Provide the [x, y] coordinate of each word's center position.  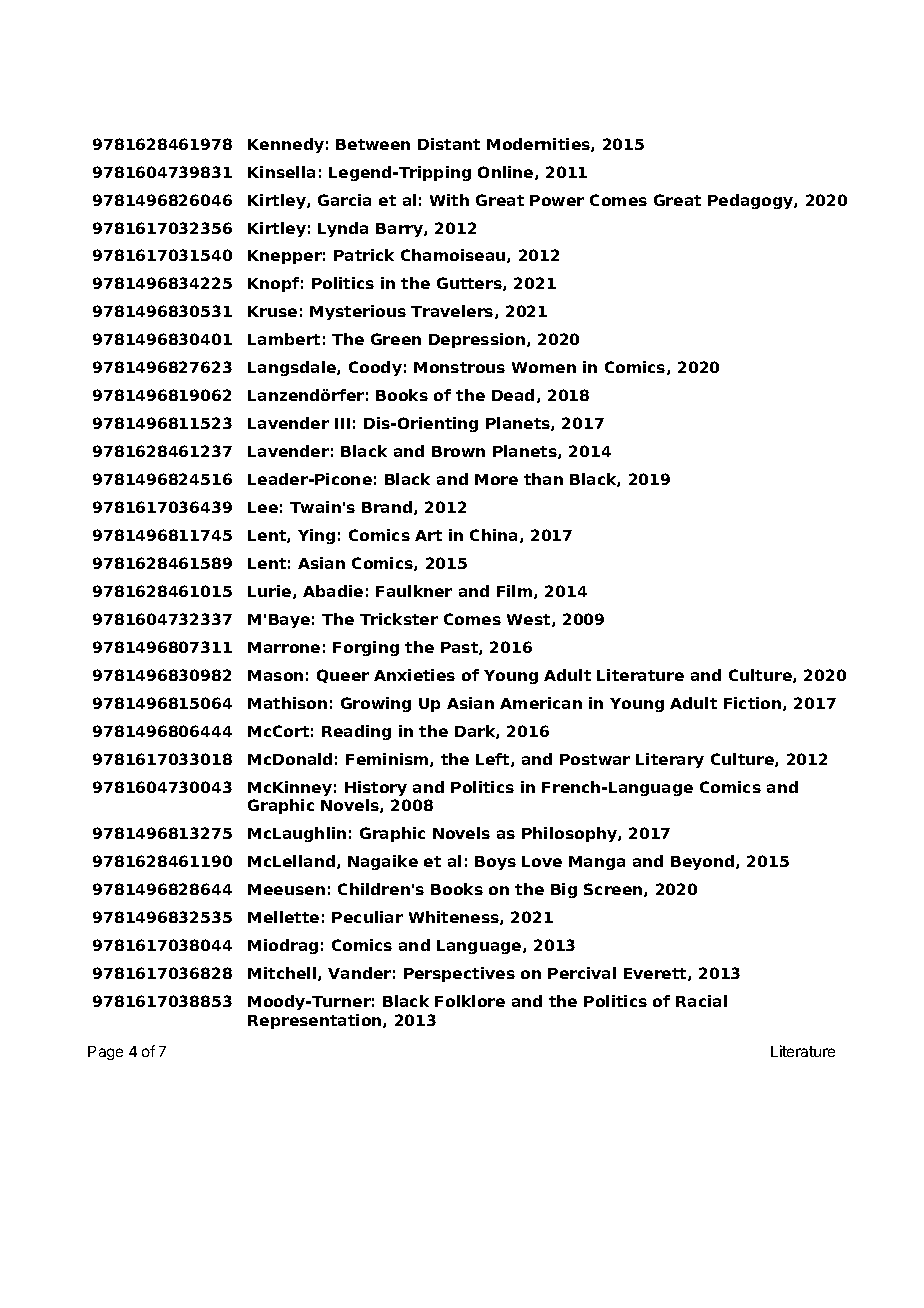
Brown [458, 451]
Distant [449, 144]
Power [557, 200]
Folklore [470, 1001]
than [543, 479]
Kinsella [281, 172]
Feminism [388, 760]
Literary [670, 760]
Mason [275, 675]
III [342, 423]
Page [105, 1053]
